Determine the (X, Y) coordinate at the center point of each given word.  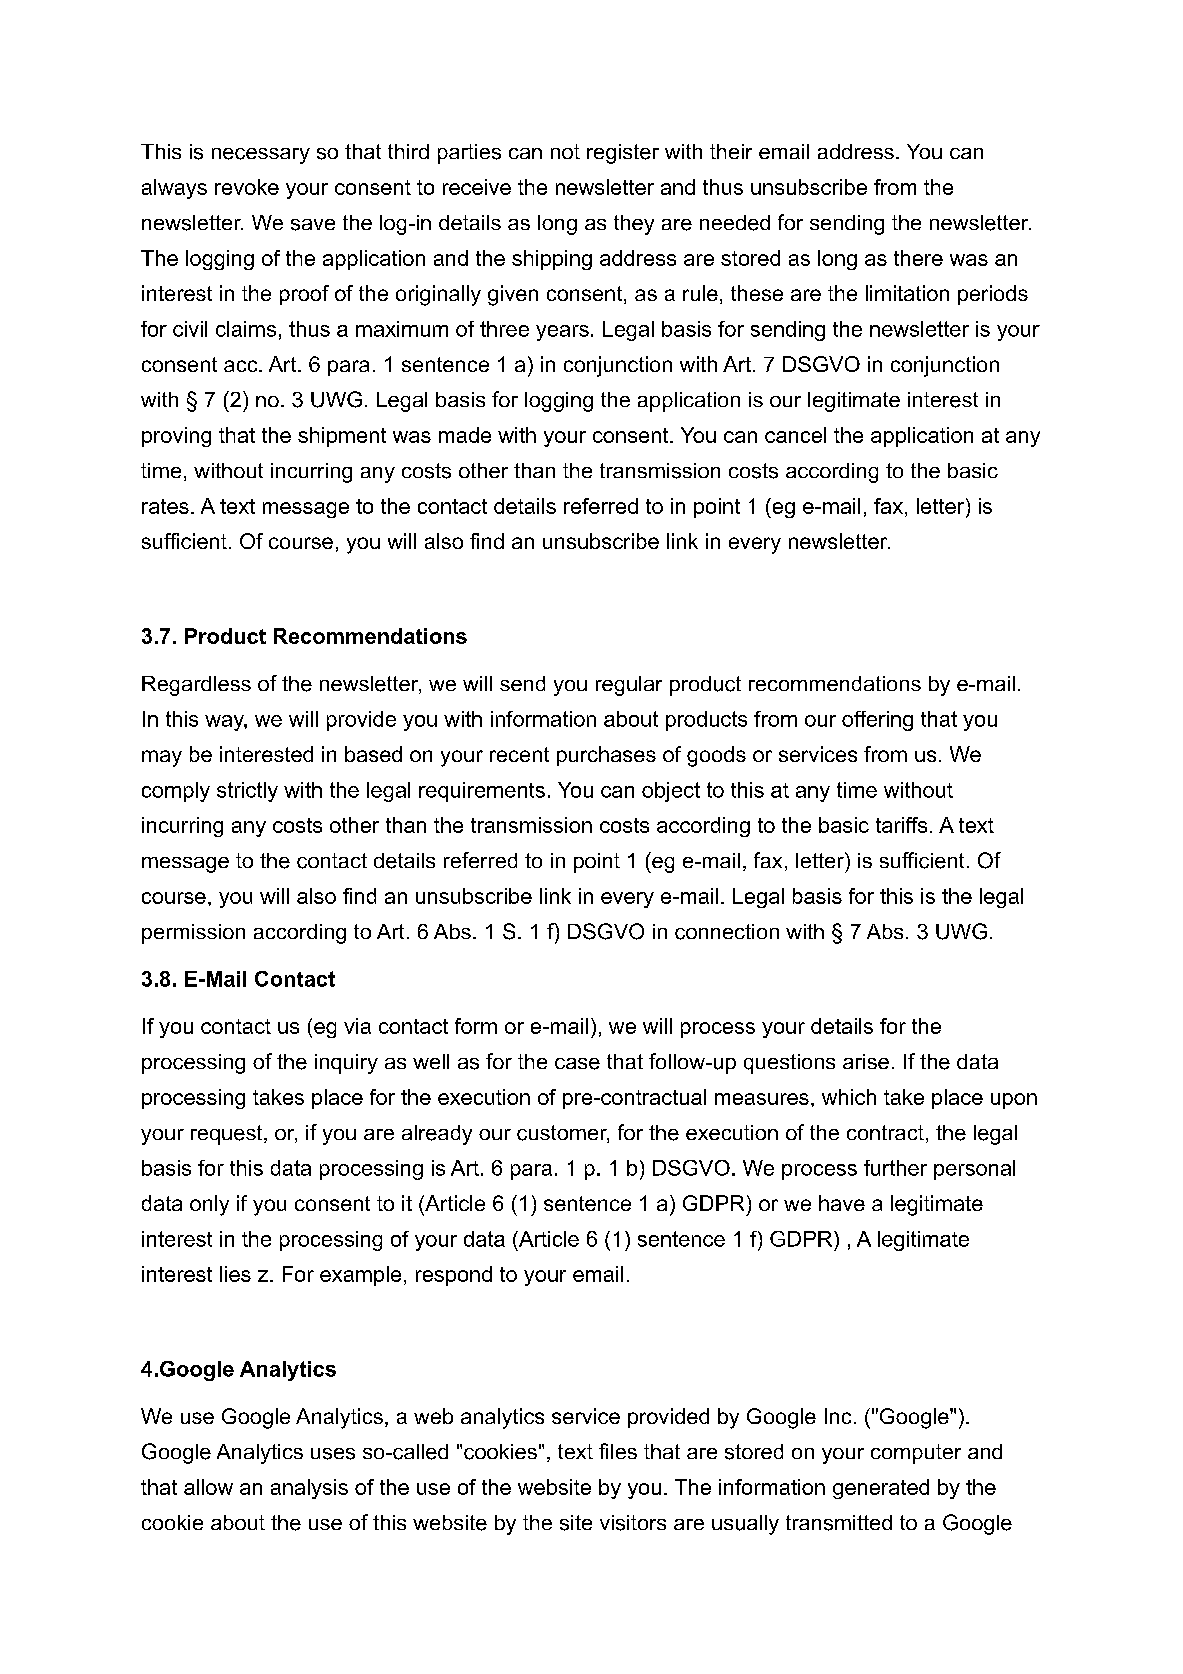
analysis (309, 1489)
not (565, 151)
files (618, 1451)
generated (881, 1489)
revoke (247, 187)
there (918, 258)
